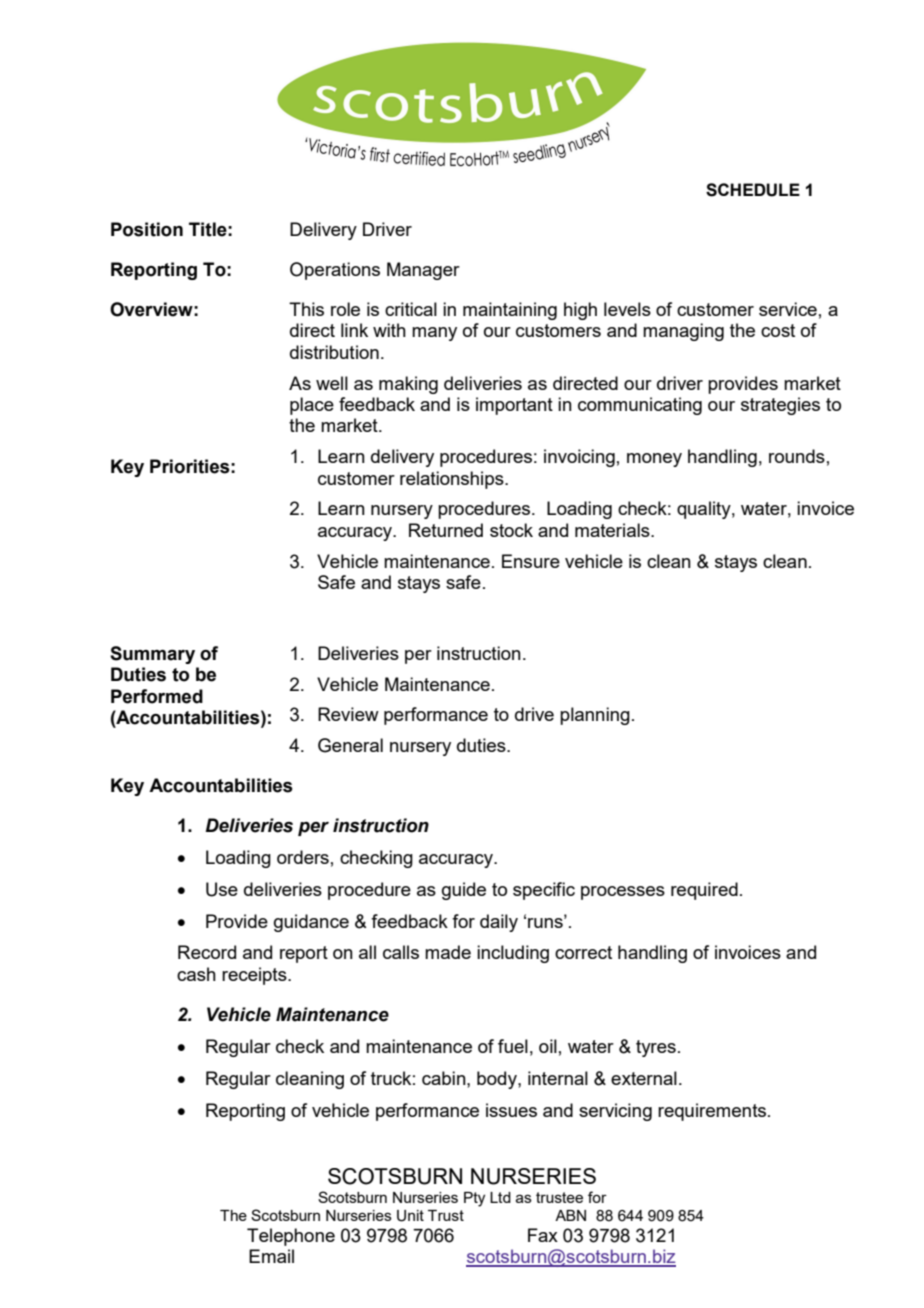 This image has height=1308, width=924. I want to click on Manager, so click(423, 271).
